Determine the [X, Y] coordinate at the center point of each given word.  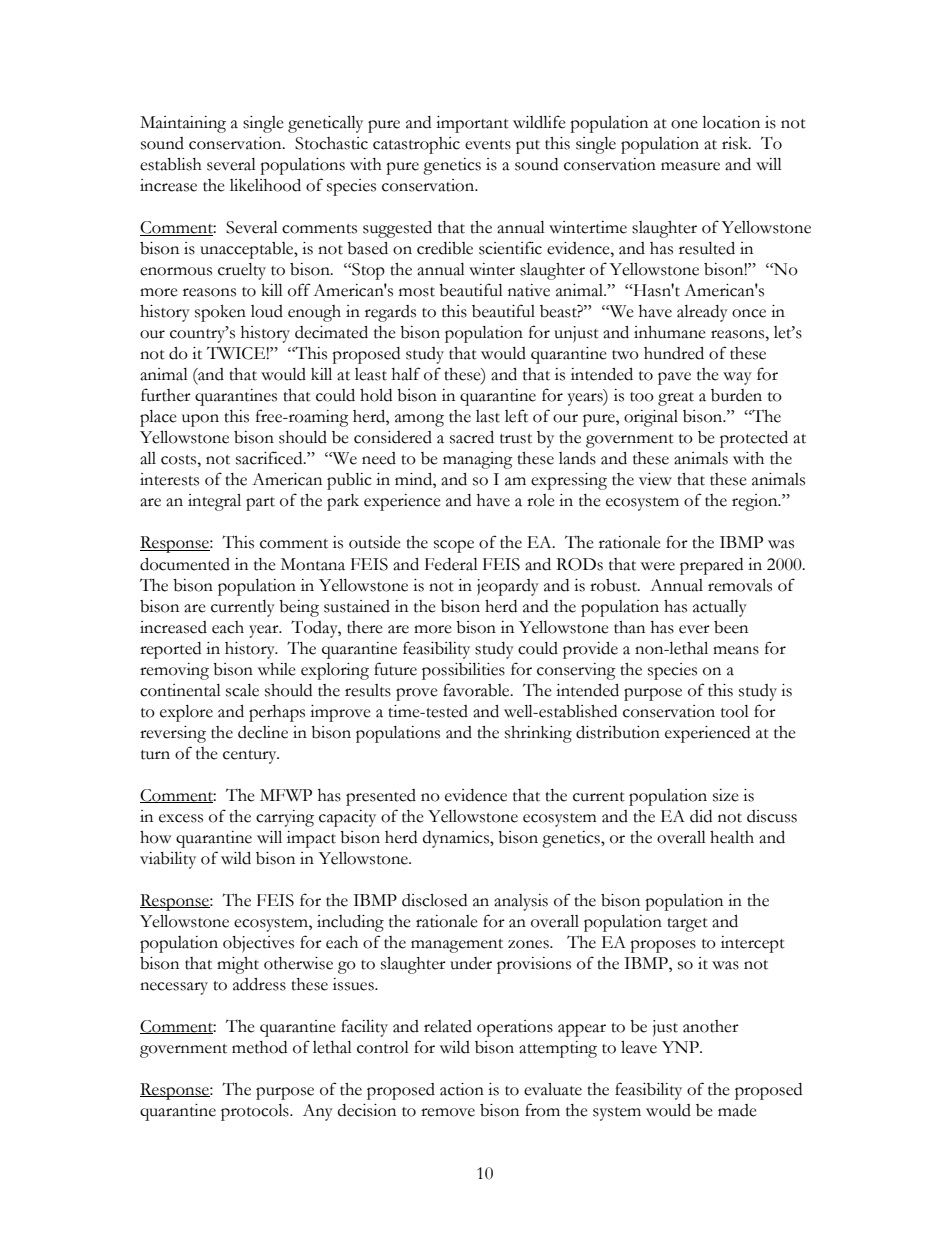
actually [720, 608]
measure [690, 166]
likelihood [265, 185]
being [299, 608]
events [488, 145]
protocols [256, 1112]
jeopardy [508, 587]
